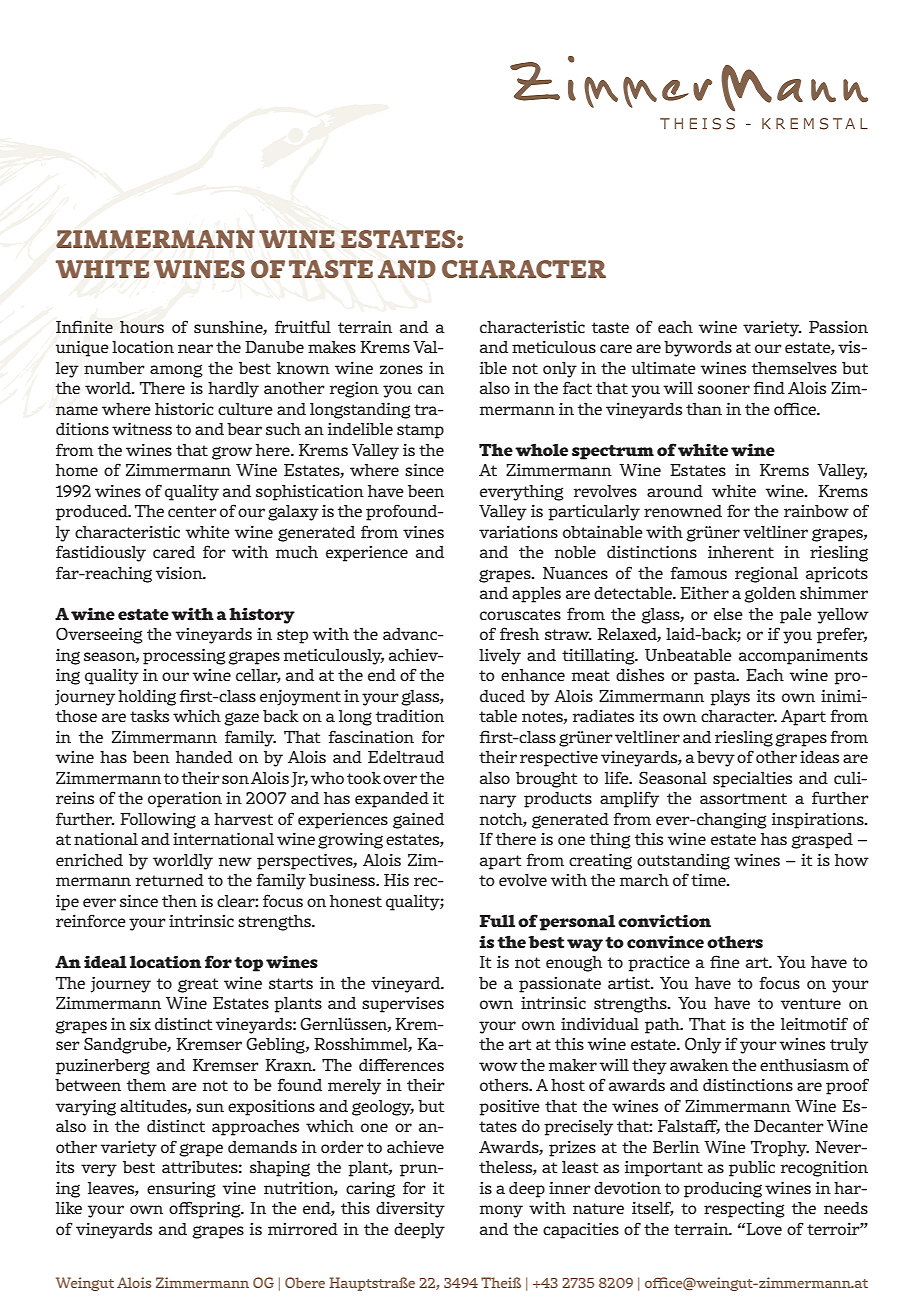  I want to click on operation, so click(185, 799).
